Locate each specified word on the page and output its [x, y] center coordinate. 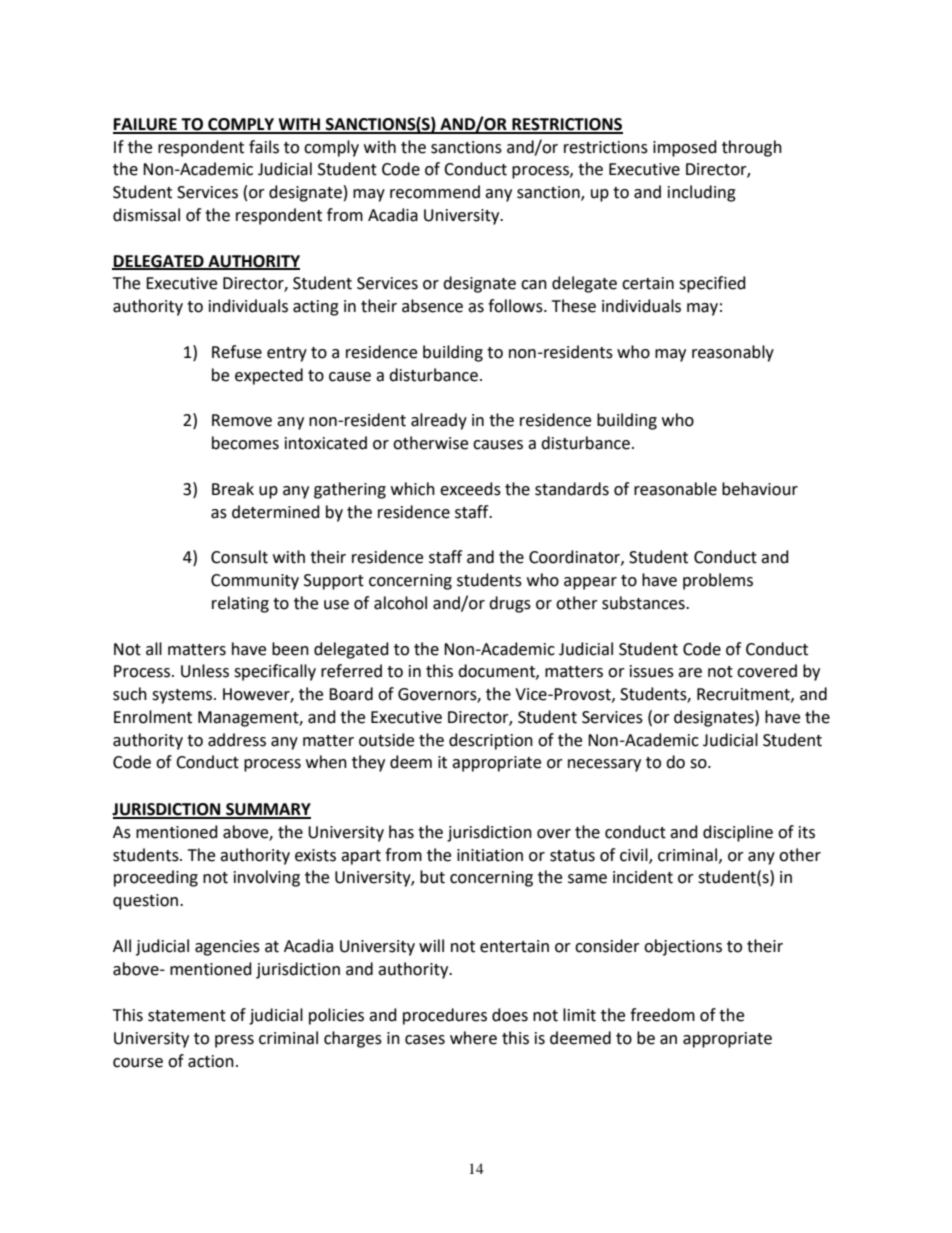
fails [264, 147]
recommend [435, 192]
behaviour [760, 489]
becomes [245, 443]
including [702, 193]
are [690, 673]
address [237, 740]
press [234, 1041]
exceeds [470, 489]
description [491, 741]
